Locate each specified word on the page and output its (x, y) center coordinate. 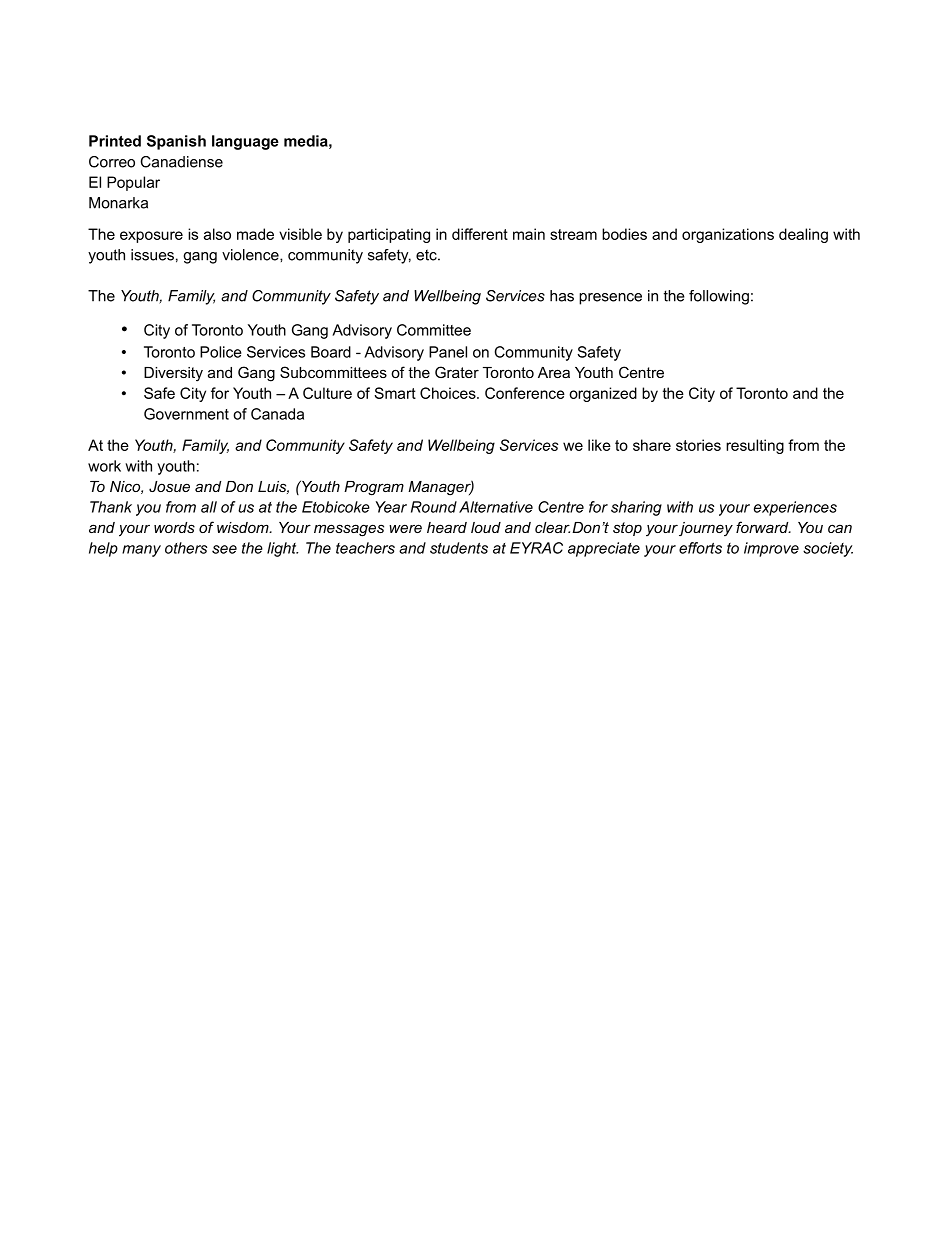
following (719, 297)
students (459, 548)
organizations (728, 235)
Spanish (176, 142)
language (245, 142)
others (186, 548)
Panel (448, 352)
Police (221, 352)
